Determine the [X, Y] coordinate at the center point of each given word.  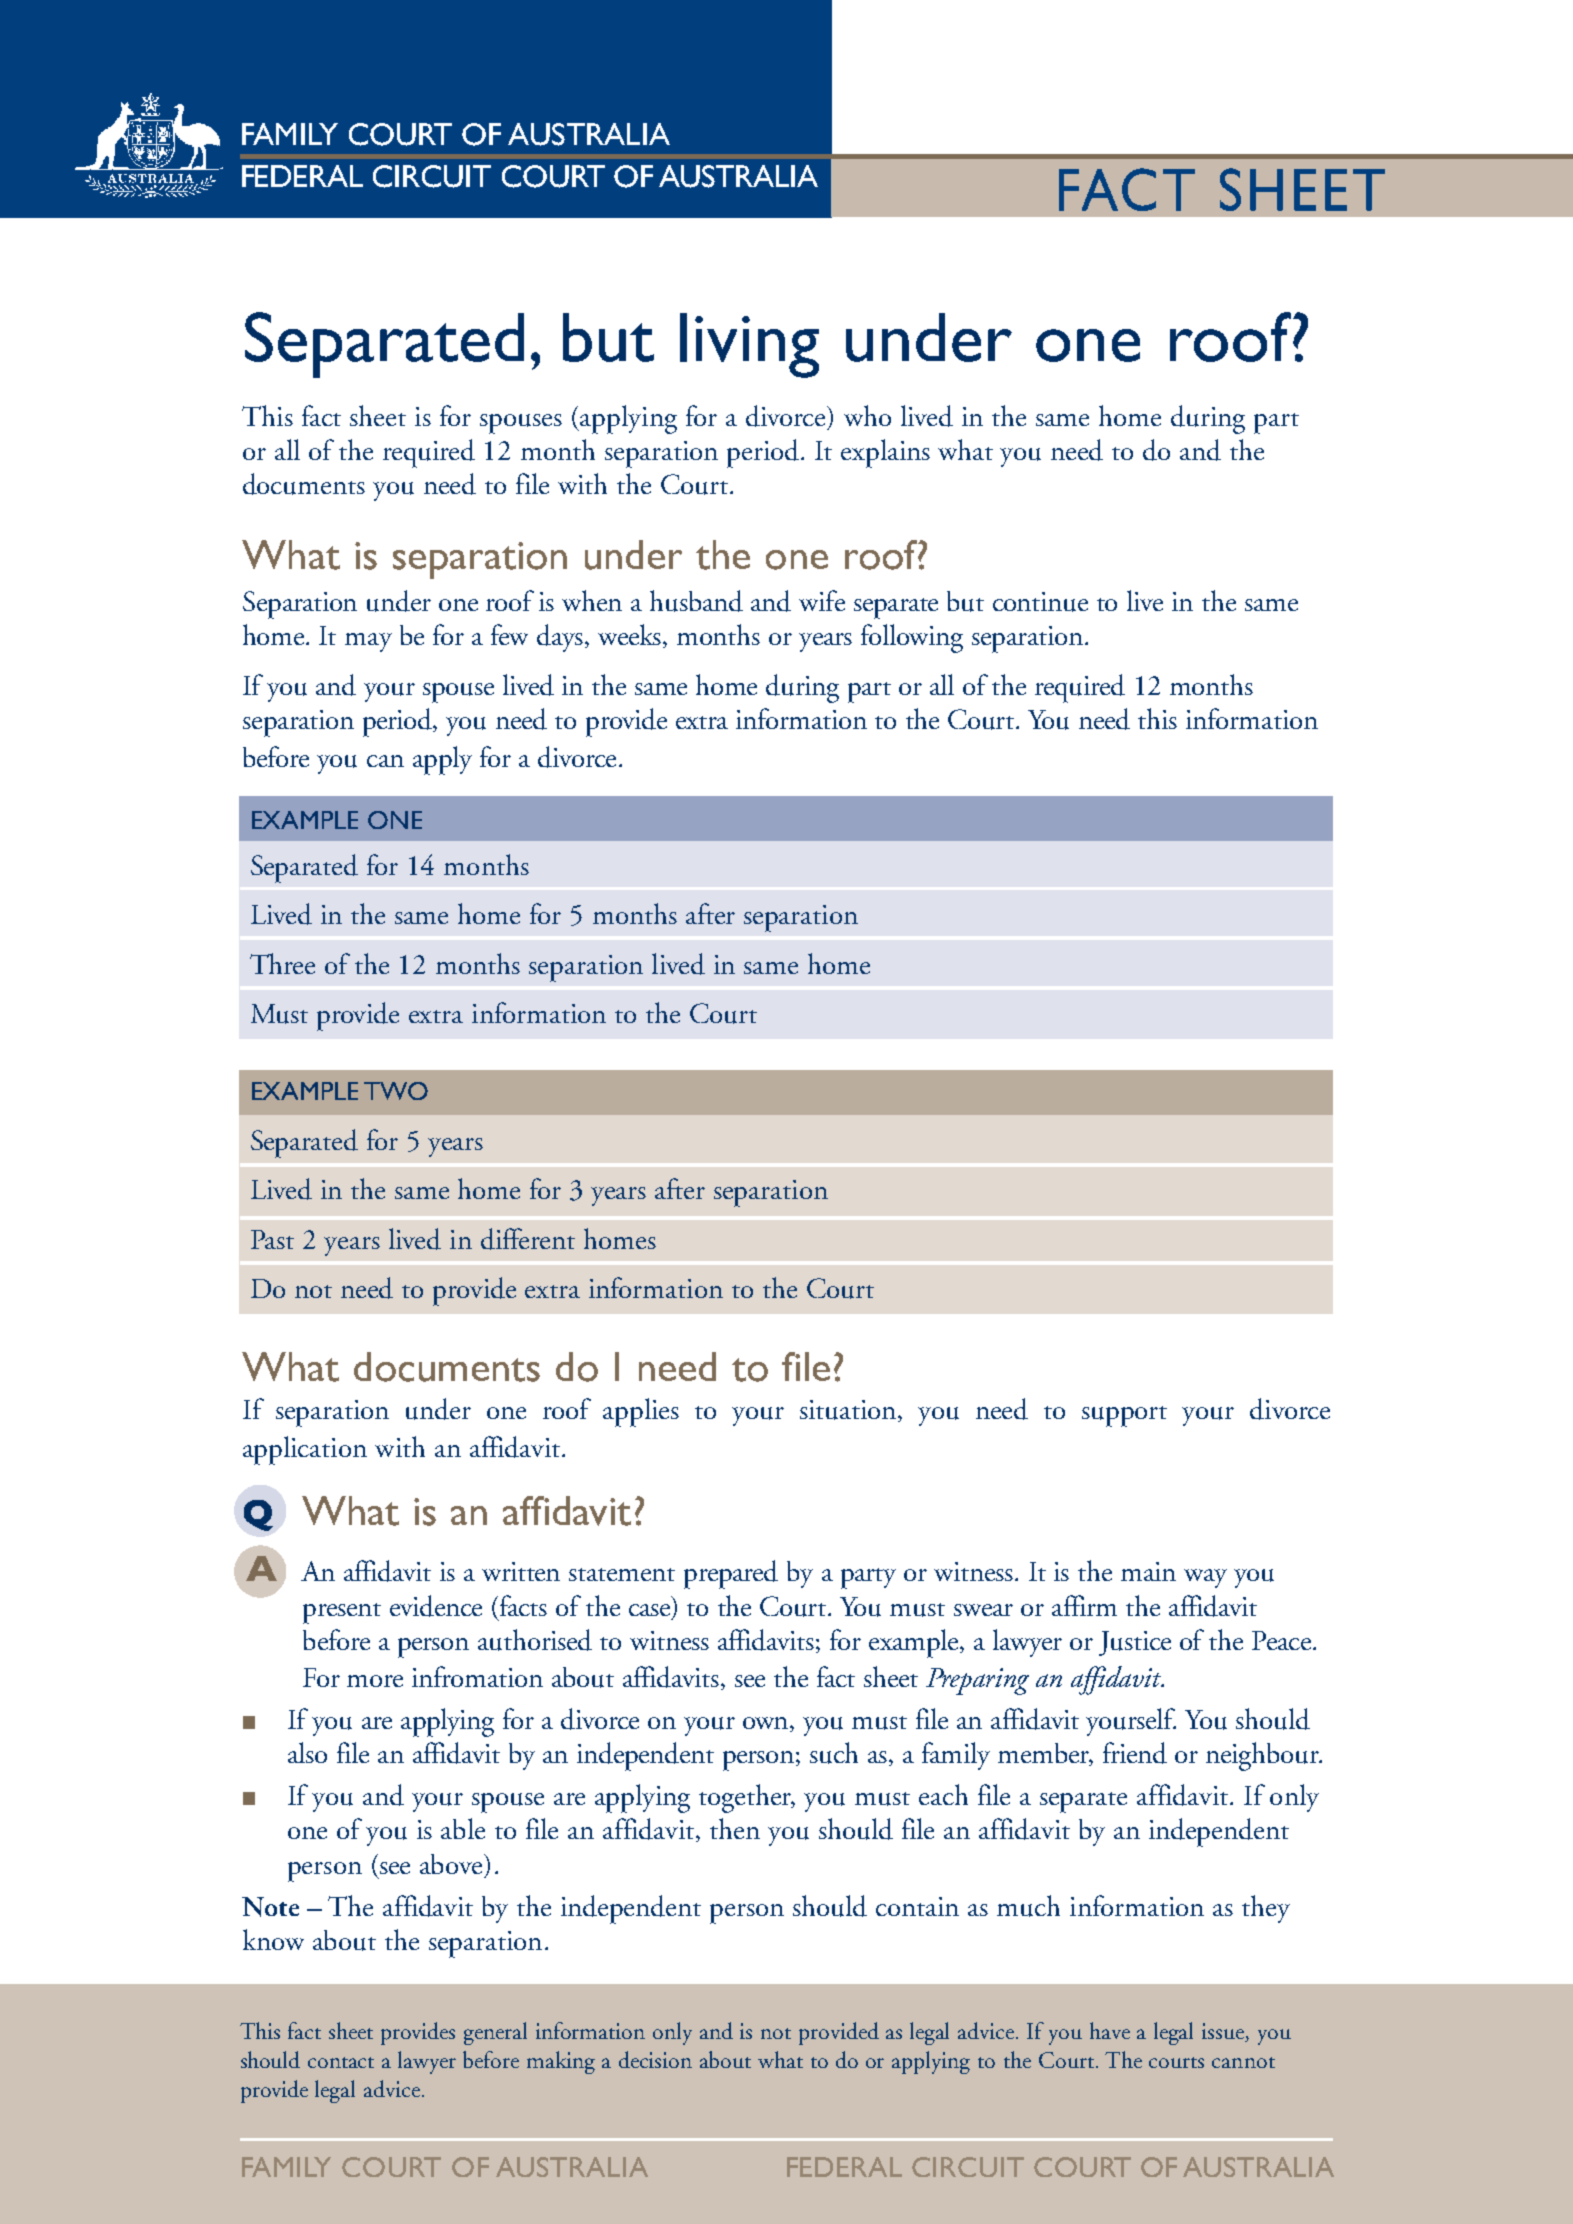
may [368, 642]
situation [849, 1411]
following [912, 638]
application [305, 1450]
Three [282, 963]
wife [822, 600]
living [749, 345]
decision [655, 2059]
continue [1040, 602]
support [1124, 1416]
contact [341, 2062]
